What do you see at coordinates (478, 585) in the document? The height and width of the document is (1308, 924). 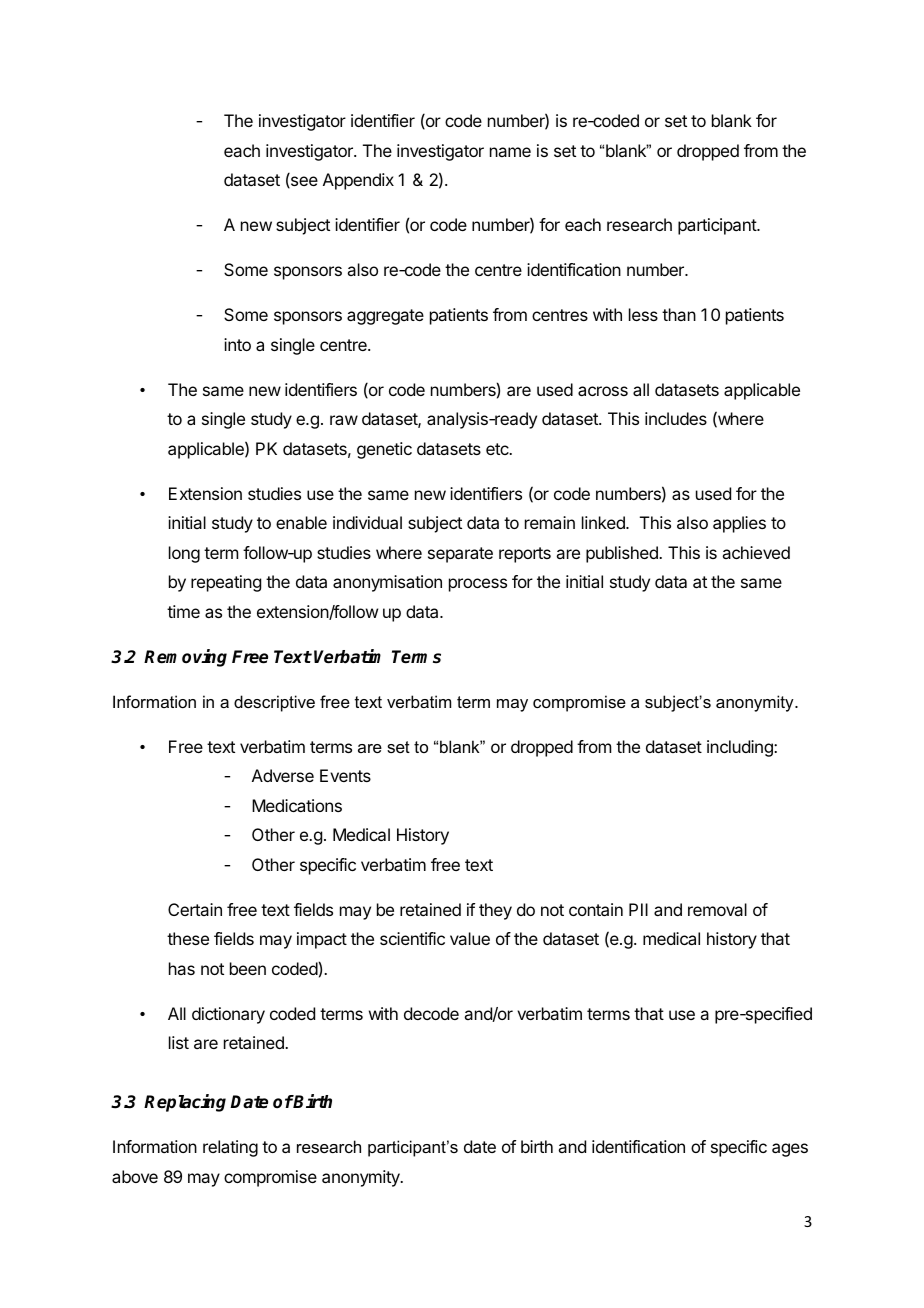 I see `process` at bounding box center [478, 585].
